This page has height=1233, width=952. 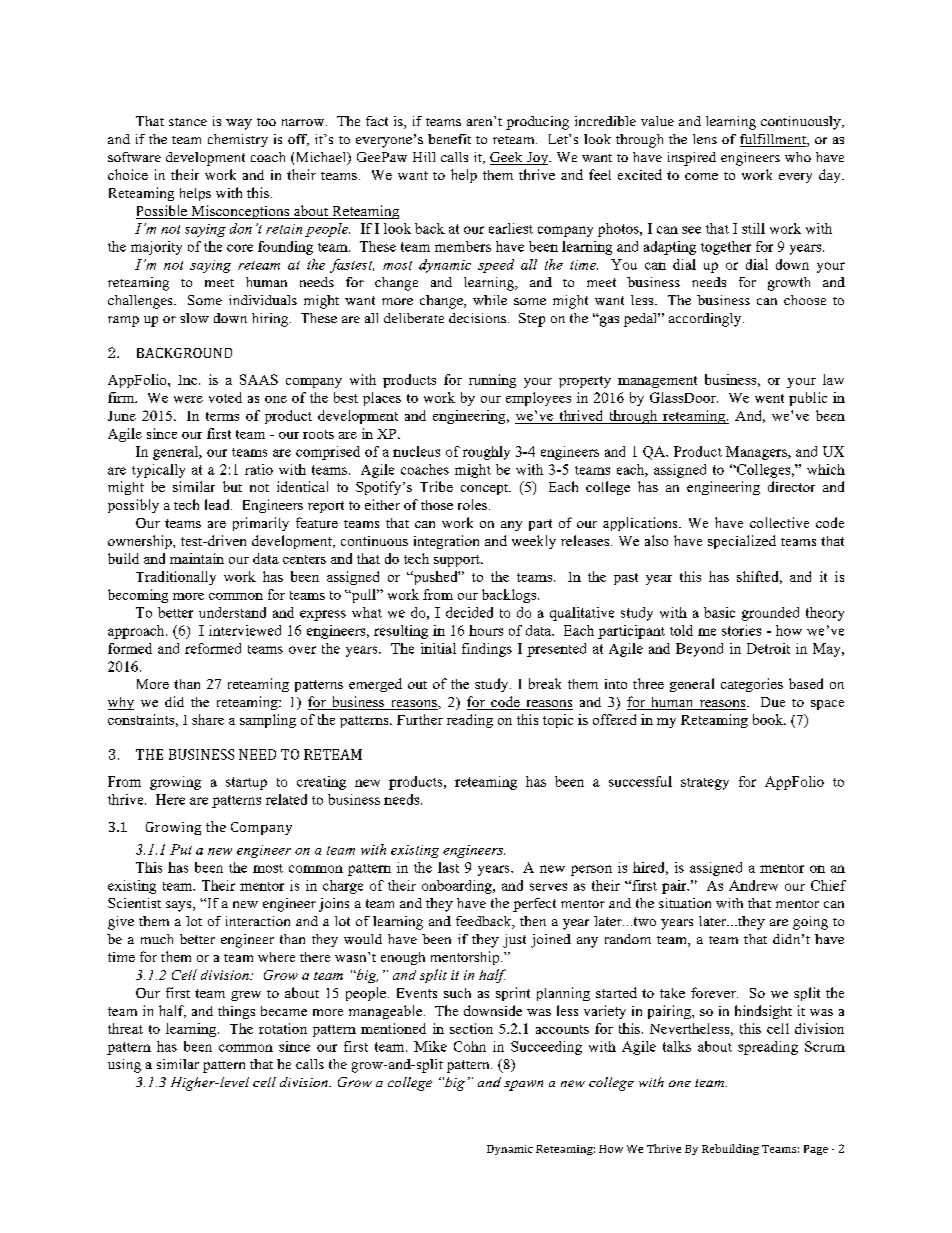 What do you see at coordinates (232, 486) in the page?
I see `but` at bounding box center [232, 486].
